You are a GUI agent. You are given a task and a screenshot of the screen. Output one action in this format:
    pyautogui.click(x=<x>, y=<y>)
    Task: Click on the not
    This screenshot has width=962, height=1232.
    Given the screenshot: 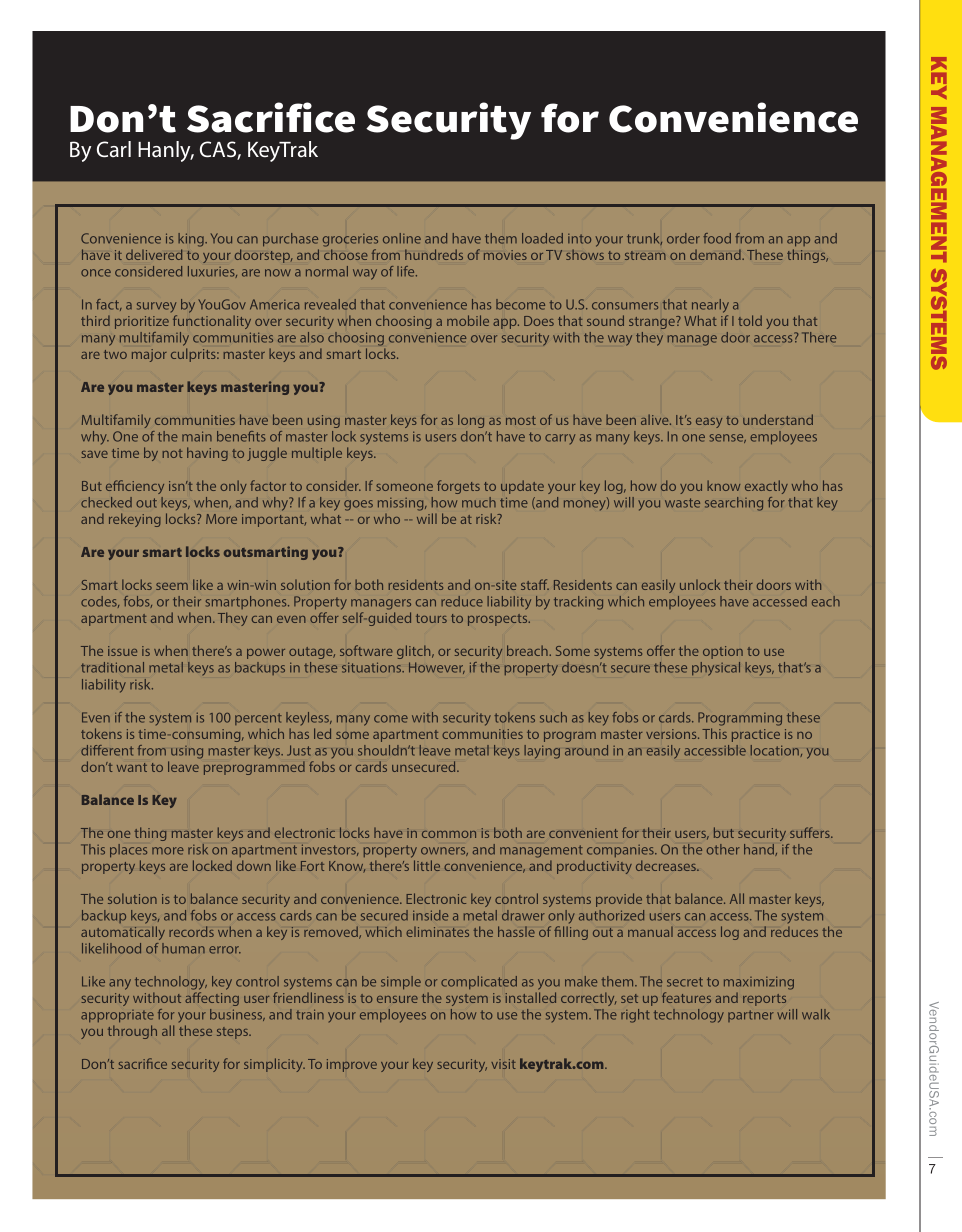 What is the action you would take?
    pyautogui.click(x=172, y=453)
